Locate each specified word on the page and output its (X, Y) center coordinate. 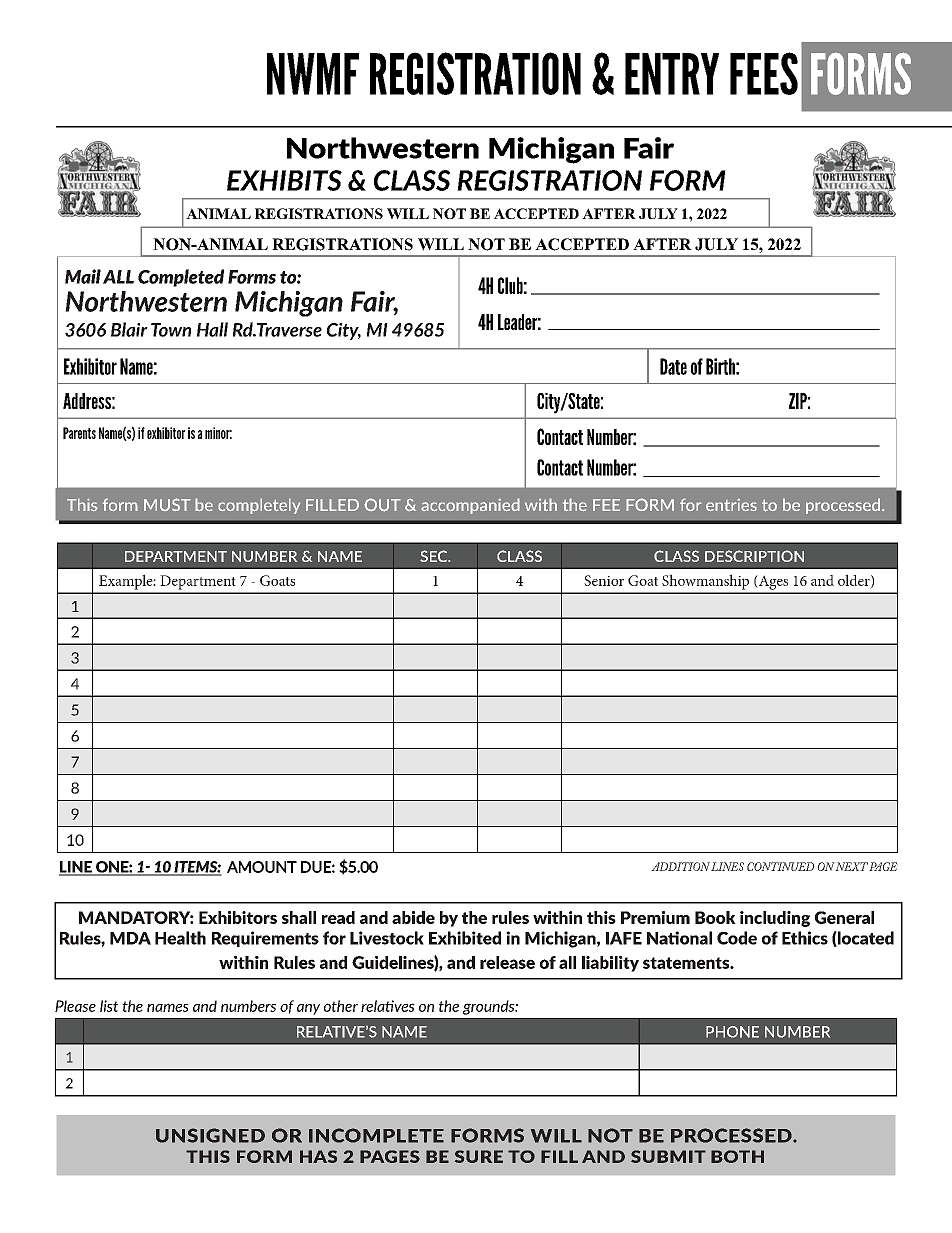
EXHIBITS (284, 180)
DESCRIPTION (754, 556)
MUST (167, 504)
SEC (435, 556)
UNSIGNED (210, 1135)
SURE (479, 1156)
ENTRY (672, 74)
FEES (764, 73)
